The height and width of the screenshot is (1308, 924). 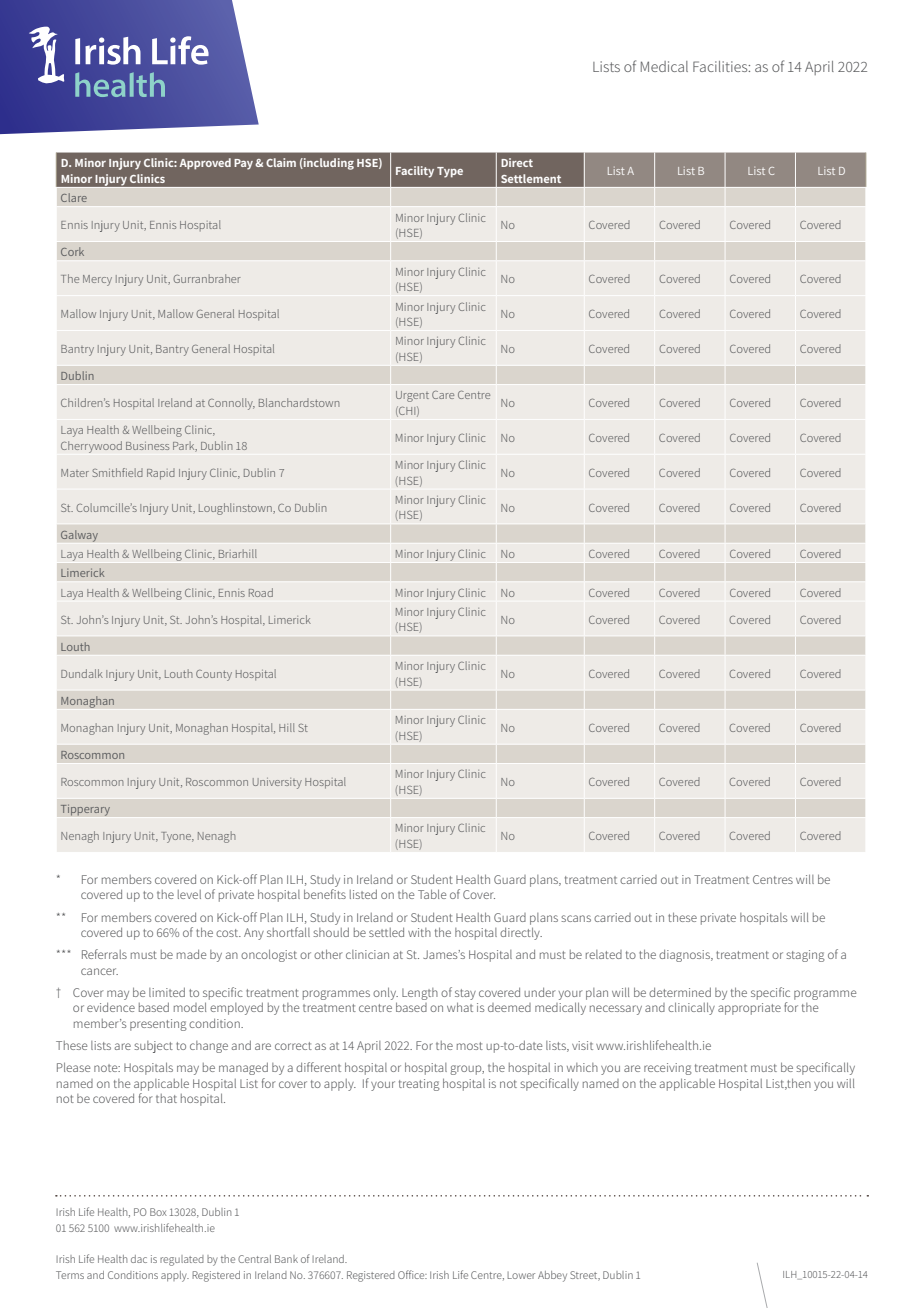 I want to click on dac, so click(x=139, y=1259).
